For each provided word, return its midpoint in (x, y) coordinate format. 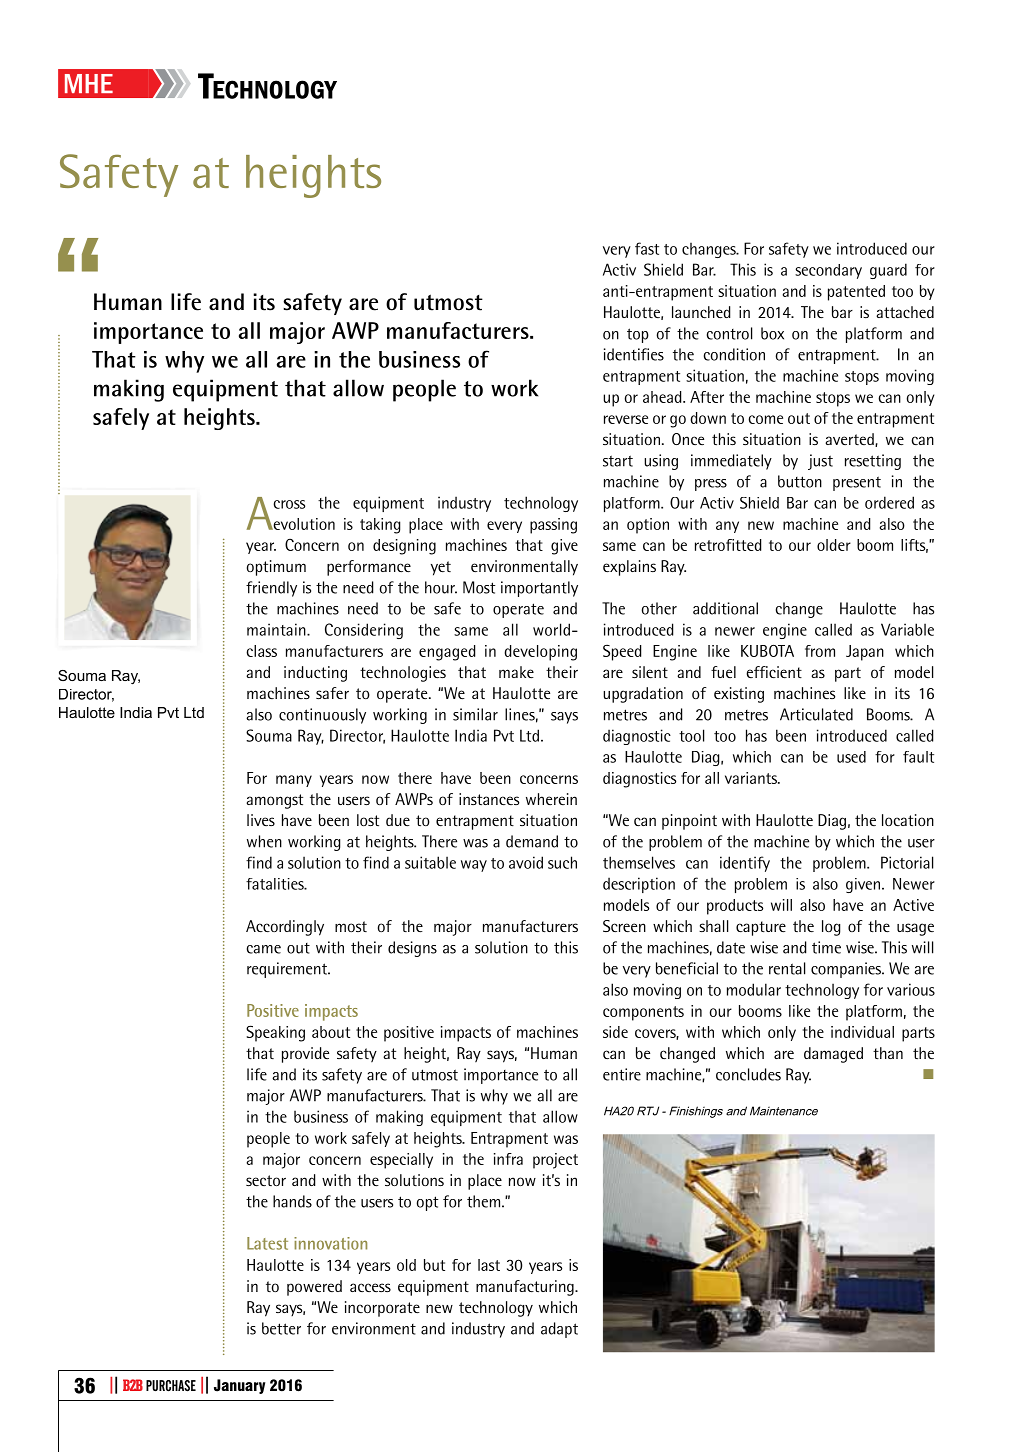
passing (553, 526)
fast (647, 248)
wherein (551, 799)
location (908, 820)
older (834, 545)
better (281, 1328)
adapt (559, 1330)
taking (380, 526)
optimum (276, 568)
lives (261, 820)
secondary (828, 271)
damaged (833, 1055)
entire (622, 1074)
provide (305, 1055)
